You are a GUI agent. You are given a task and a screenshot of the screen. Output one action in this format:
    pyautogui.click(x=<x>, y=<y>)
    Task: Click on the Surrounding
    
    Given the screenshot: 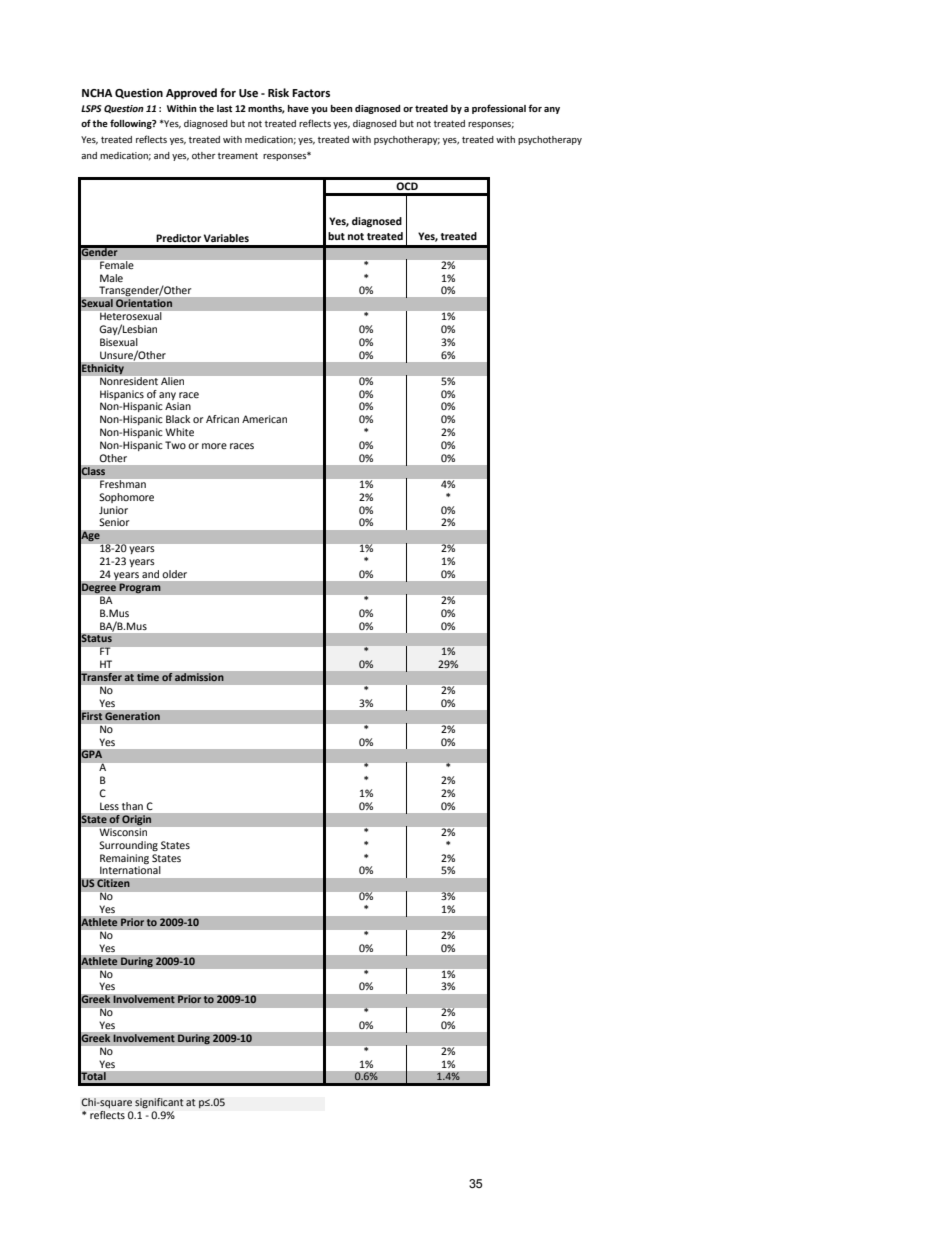 What is the action you would take?
    pyautogui.click(x=128, y=846)
